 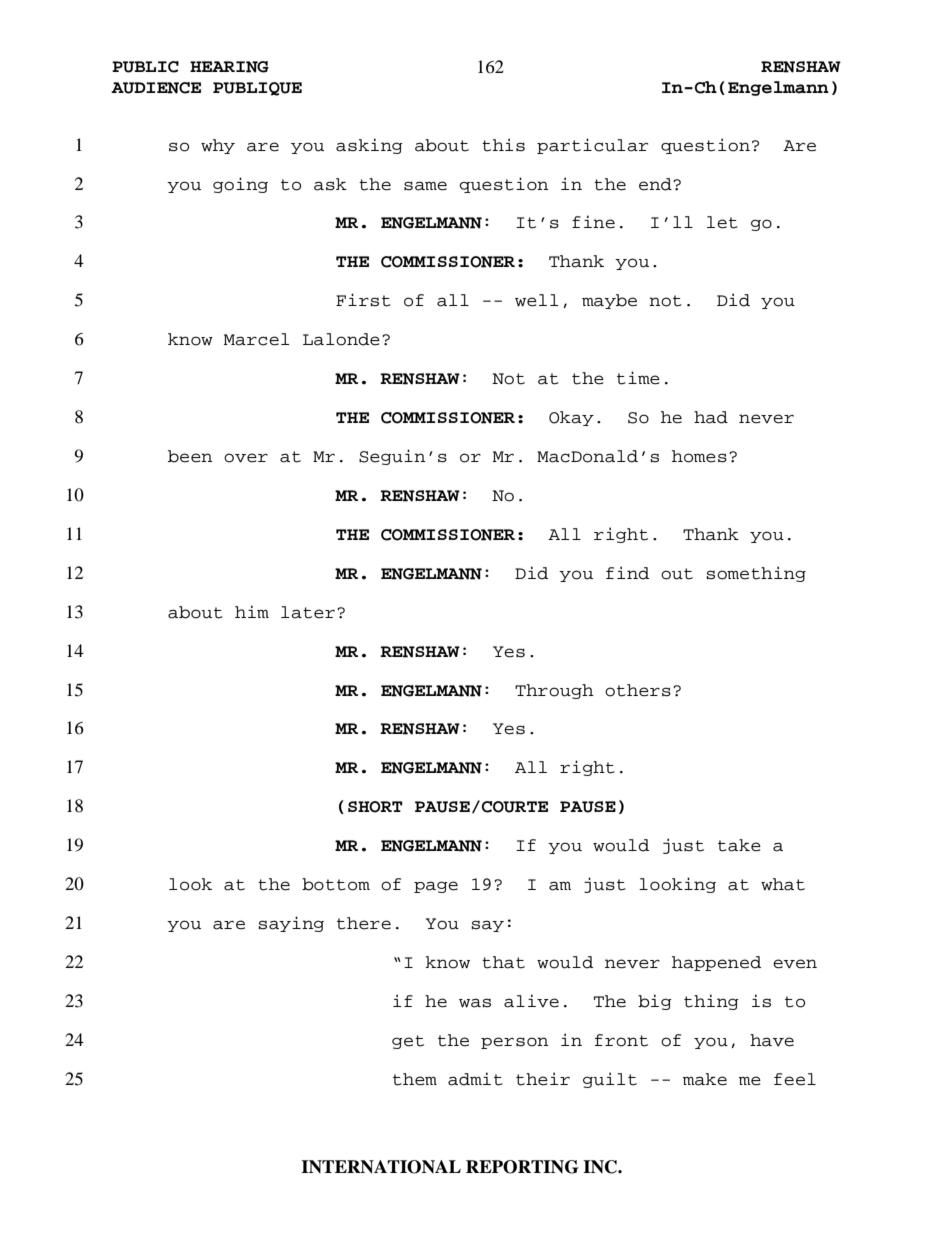 What do you see at coordinates (571, 418) in the document?
I see `Okay` at bounding box center [571, 418].
